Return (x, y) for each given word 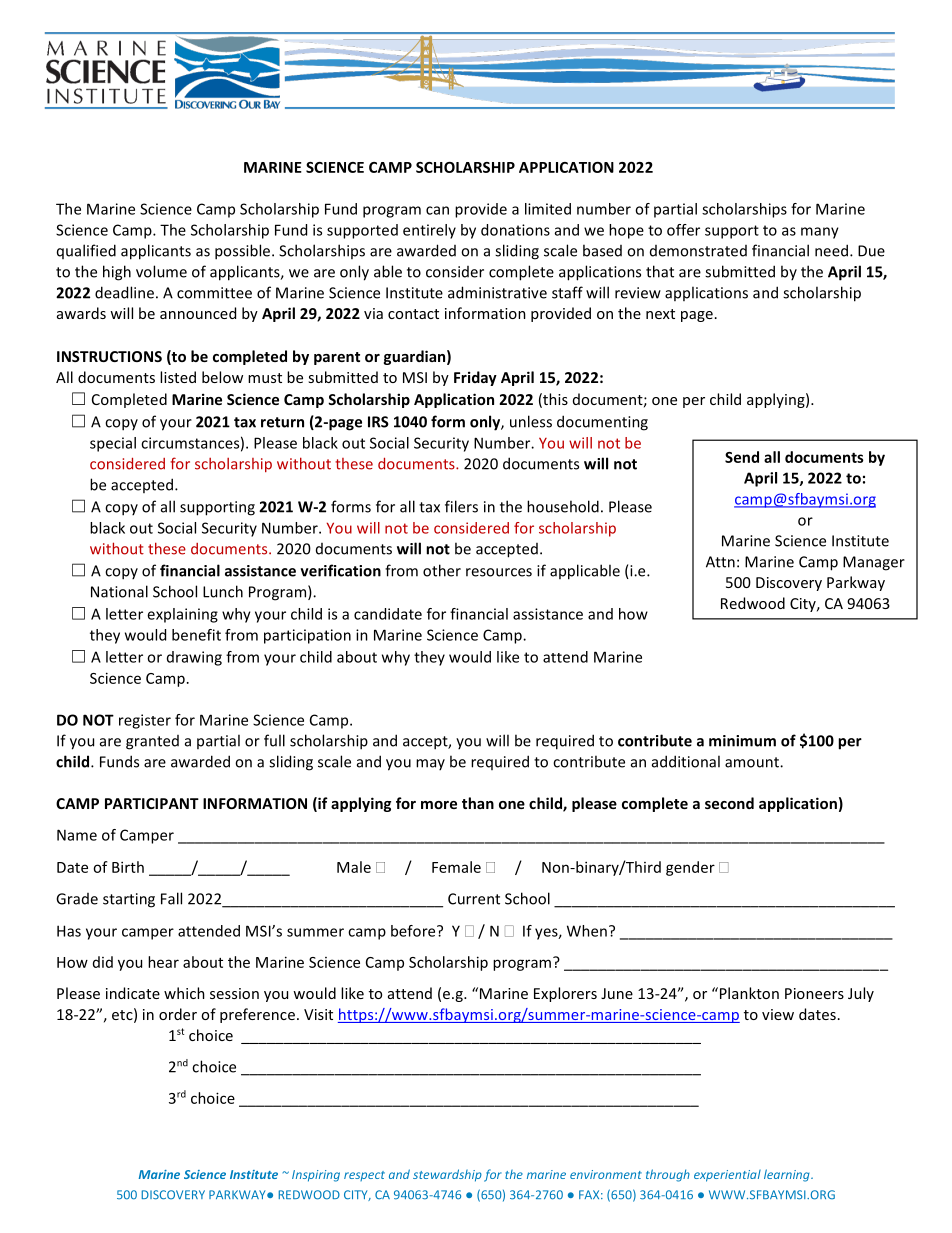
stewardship (447, 1175)
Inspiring (316, 1176)
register (145, 721)
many (820, 233)
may (430, 764)
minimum (742, 741)
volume (161, 271)
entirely (429, 231)
